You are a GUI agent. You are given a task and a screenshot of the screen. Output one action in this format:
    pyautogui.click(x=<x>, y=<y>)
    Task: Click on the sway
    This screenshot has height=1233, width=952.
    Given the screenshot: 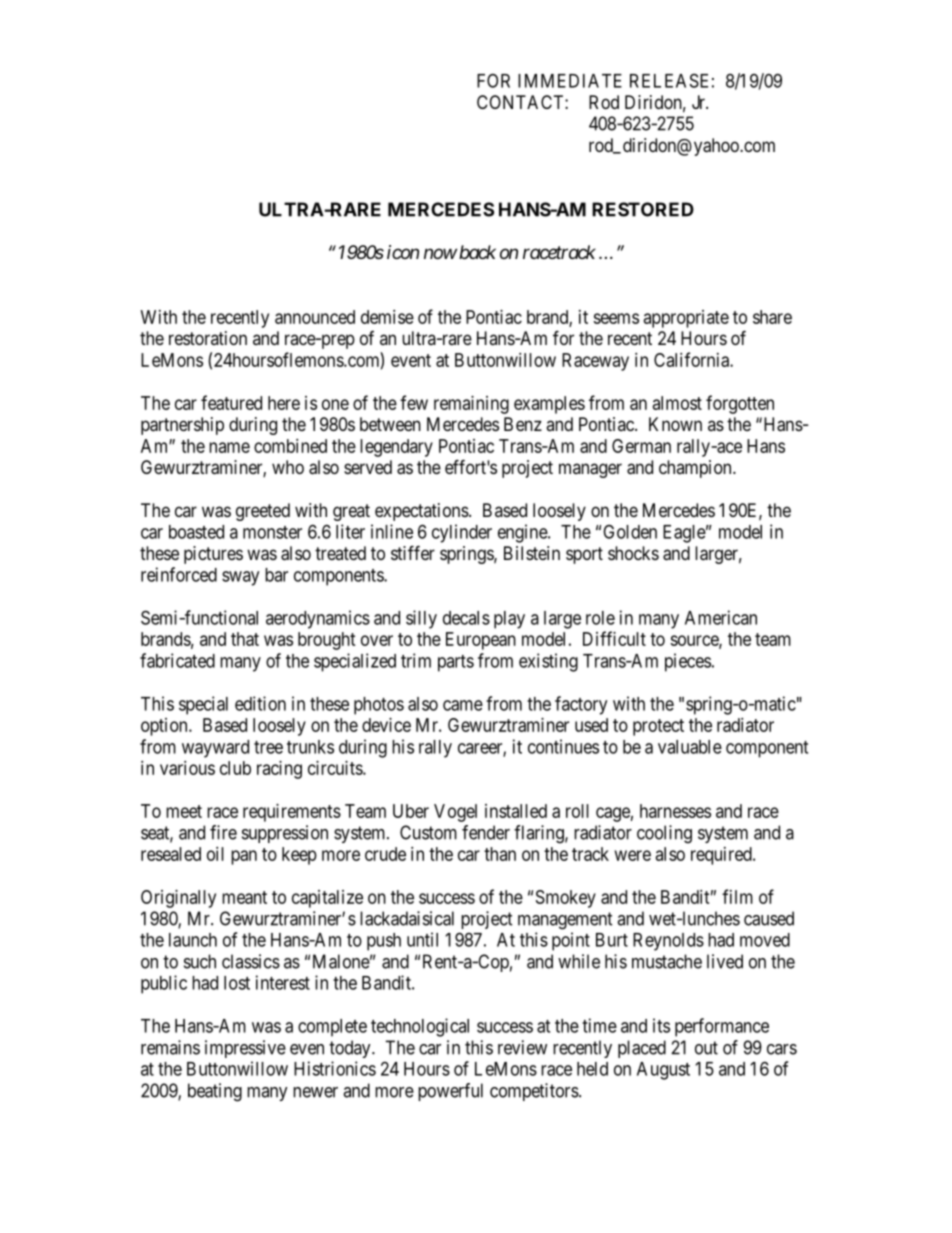 What is the action you would take?
    pyautogui.click(x=240, y=578)
